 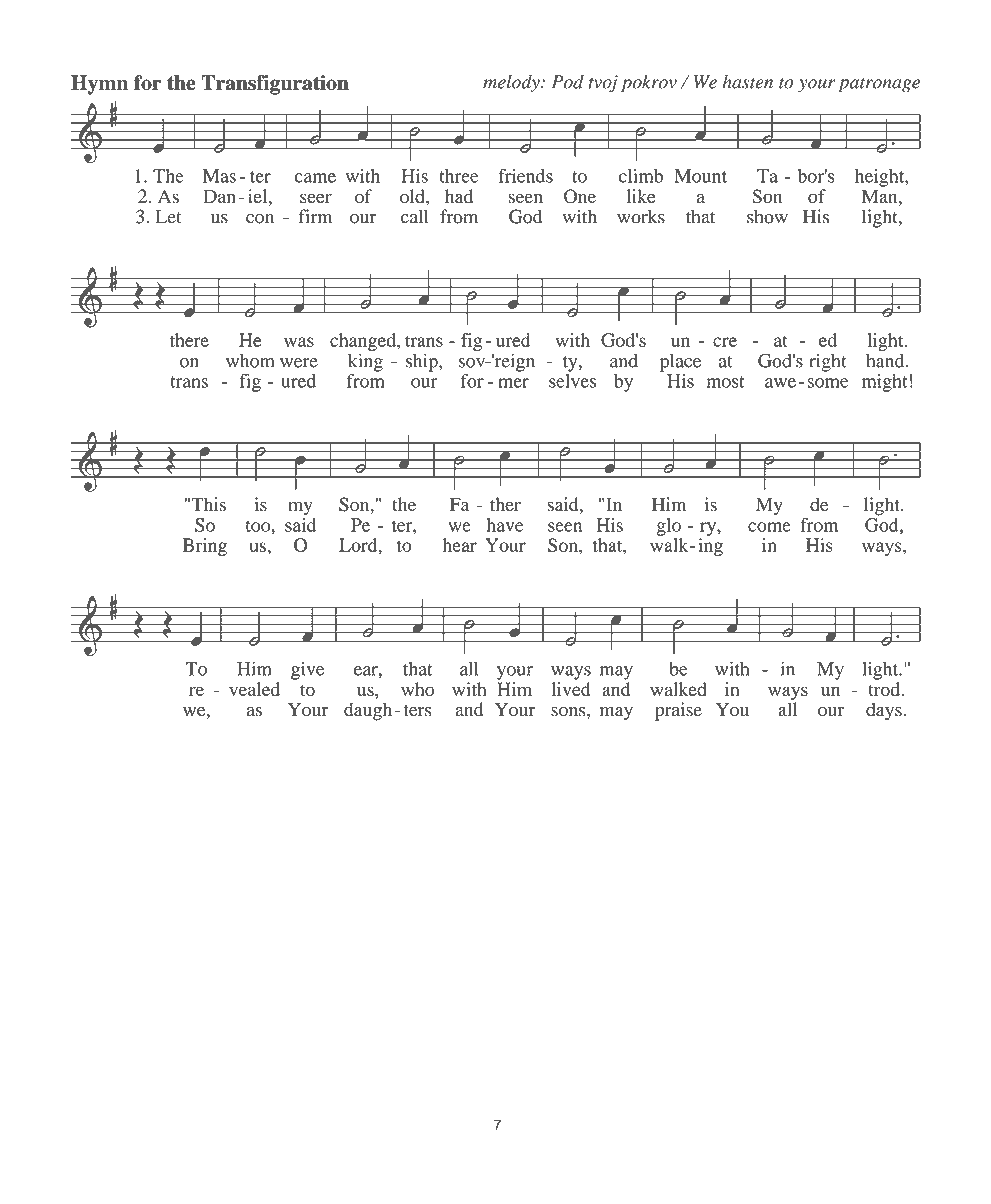 What do you see at coordinates (259, 526) in the page?
I see `too` at bounding box center [259, 526].
